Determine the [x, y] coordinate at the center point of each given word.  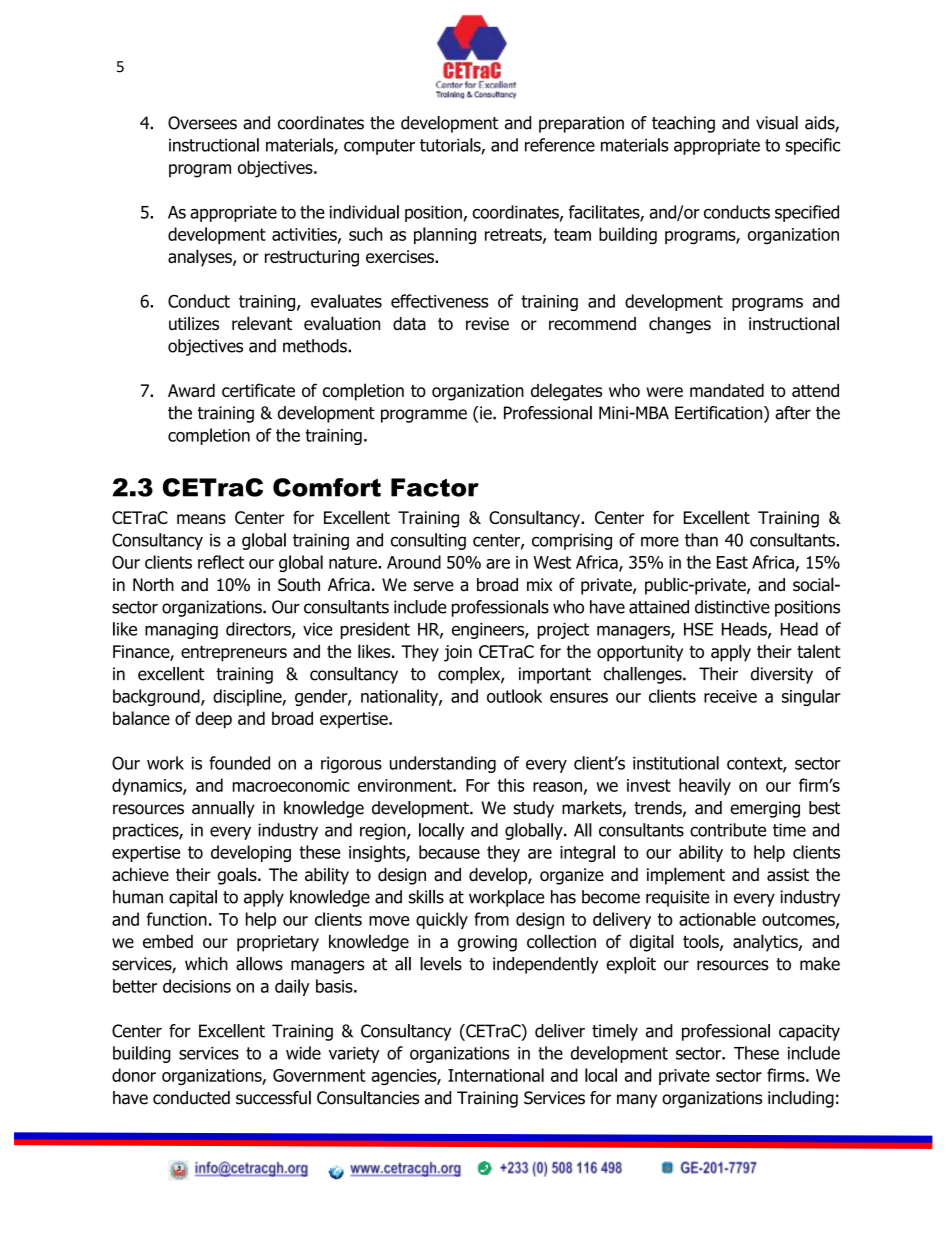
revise [487, 323]
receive [730, 696]
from [491, 919]
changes [680, 325]
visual [777, 123]
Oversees [202, 123]
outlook [514, 696]
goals [238, 876]
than [701, 540]
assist [788, 875]
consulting [428, 541]
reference [560, 145]
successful [273, 1098]
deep [213, 720]
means [201, 519]
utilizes [194, 323]
